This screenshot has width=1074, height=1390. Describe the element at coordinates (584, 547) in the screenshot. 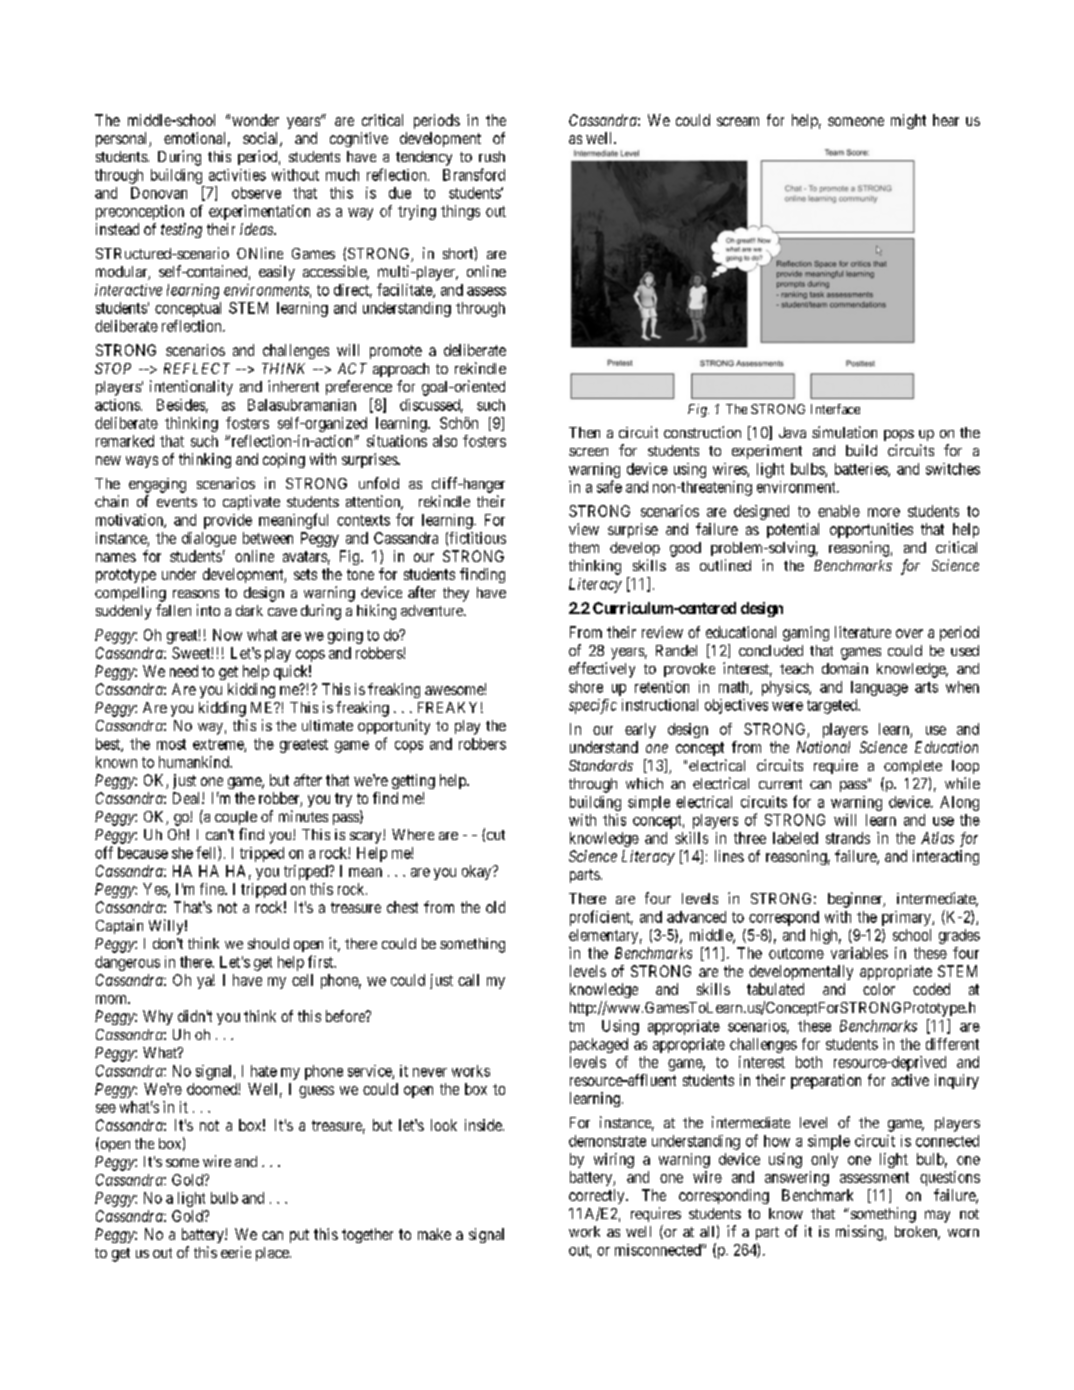

I see `them` at that location.
